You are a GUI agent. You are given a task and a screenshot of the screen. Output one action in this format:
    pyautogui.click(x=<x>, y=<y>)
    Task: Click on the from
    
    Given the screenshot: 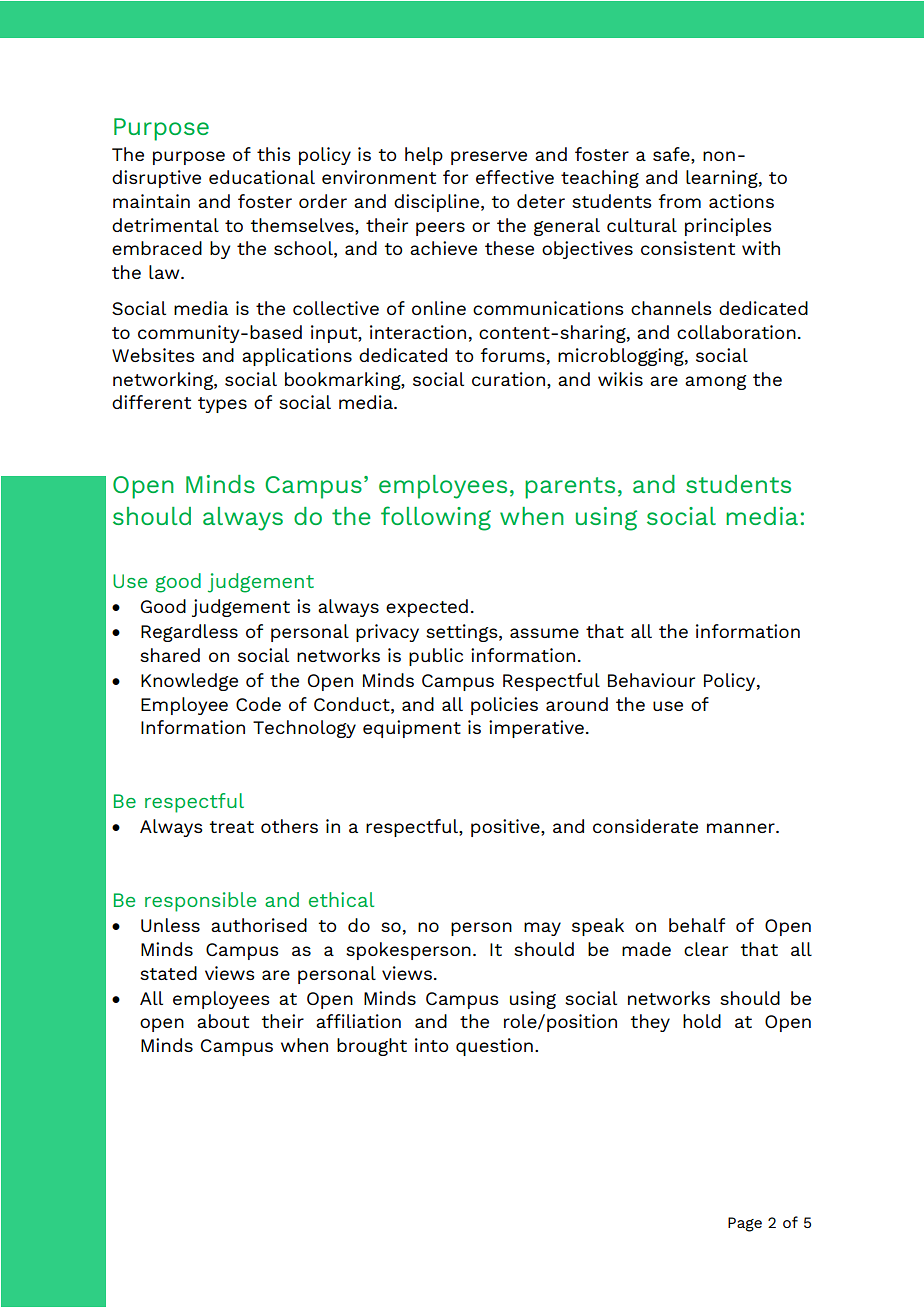 What is the action you would take?
    pyautogui.click(x=680, y=201)
